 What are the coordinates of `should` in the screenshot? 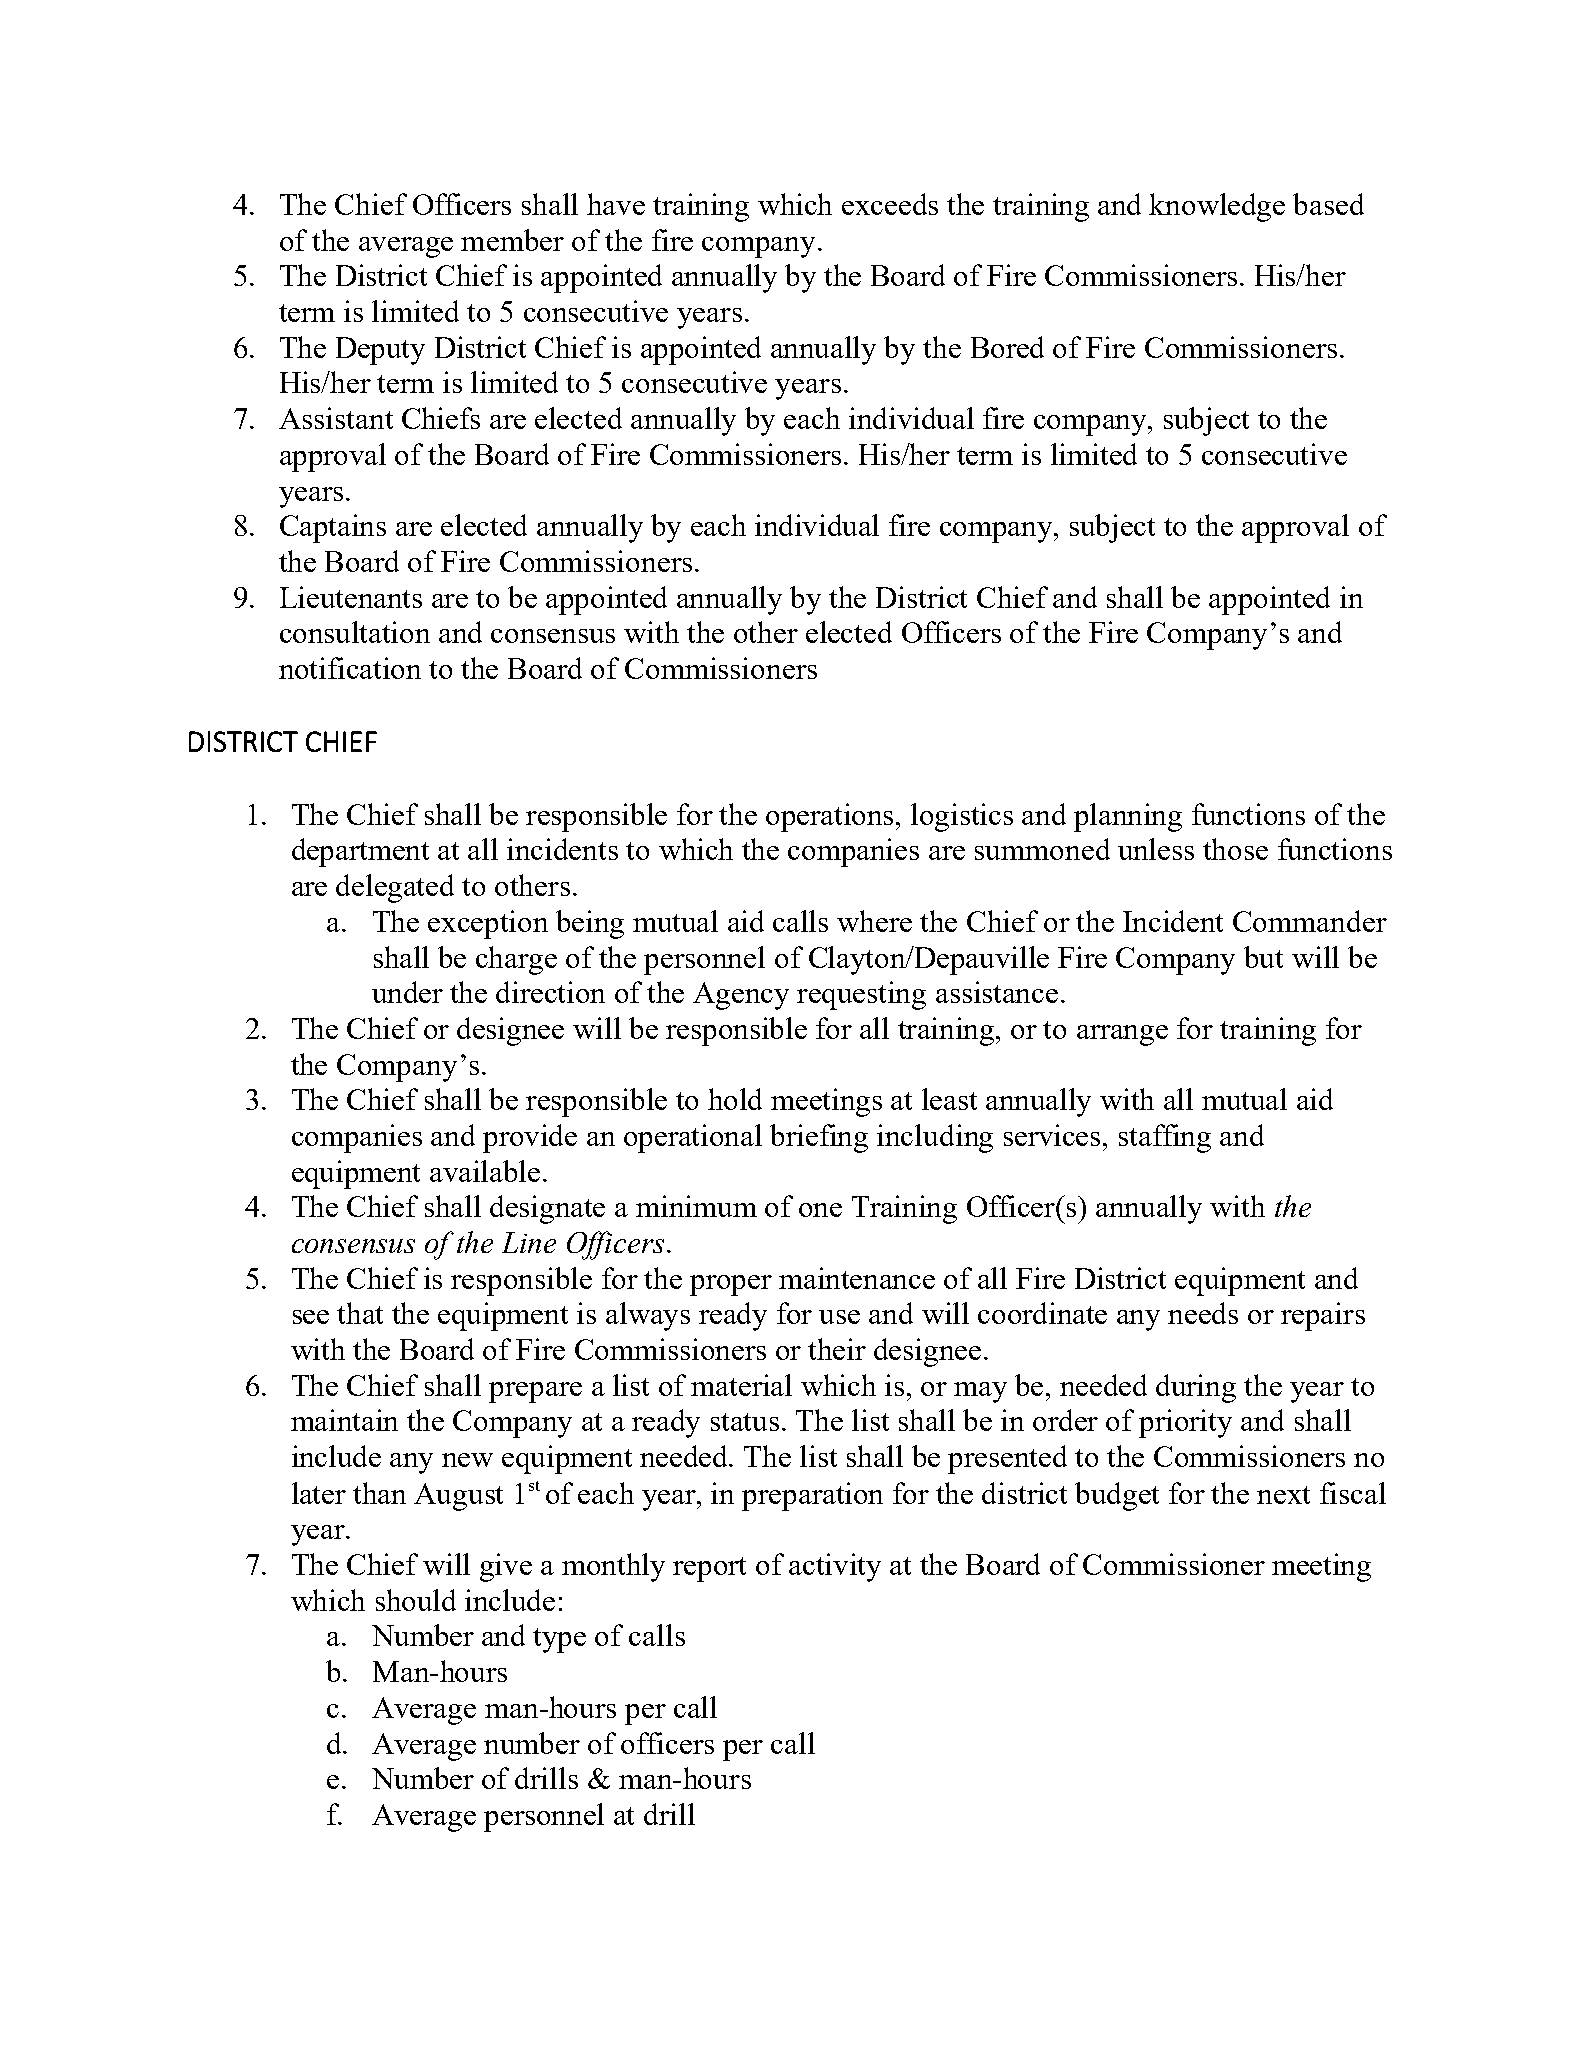 It's located at (416, 1600).
